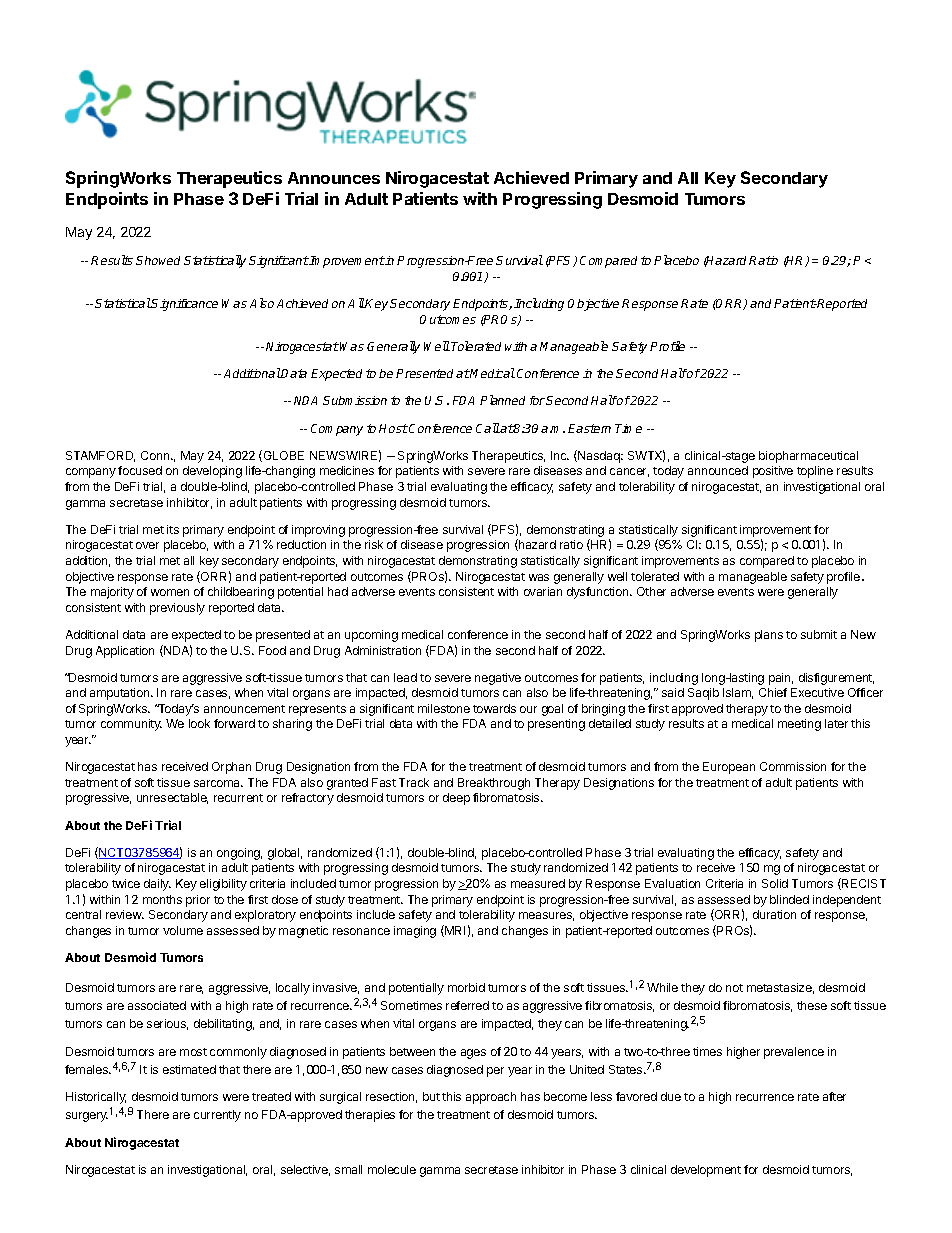 This page has width=952, height=1233. Describe the element at coordinates (589, 428) in the page. I see `Eastern` at that location.
